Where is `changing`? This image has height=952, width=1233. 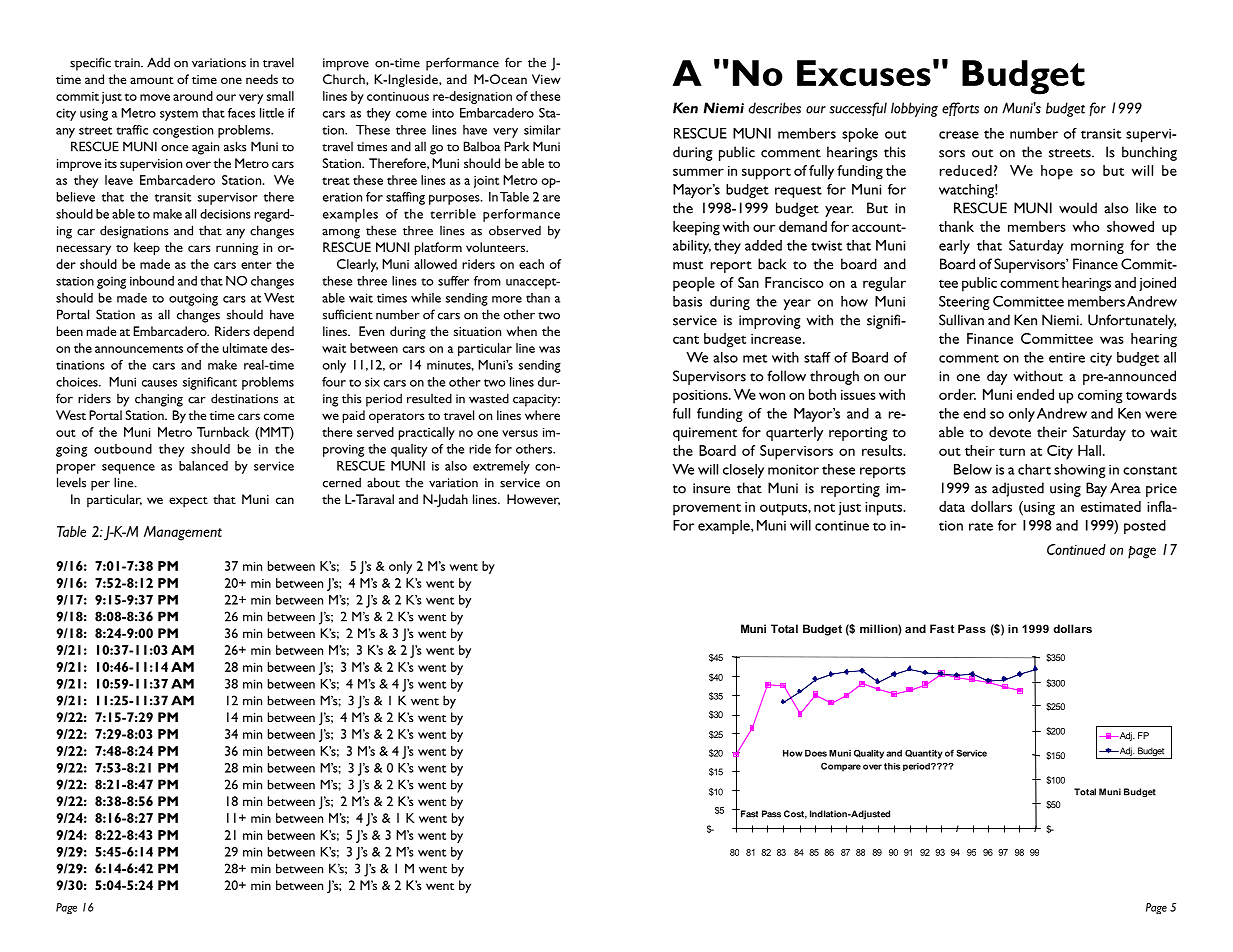
changing is located at coordinates (159, 400).
